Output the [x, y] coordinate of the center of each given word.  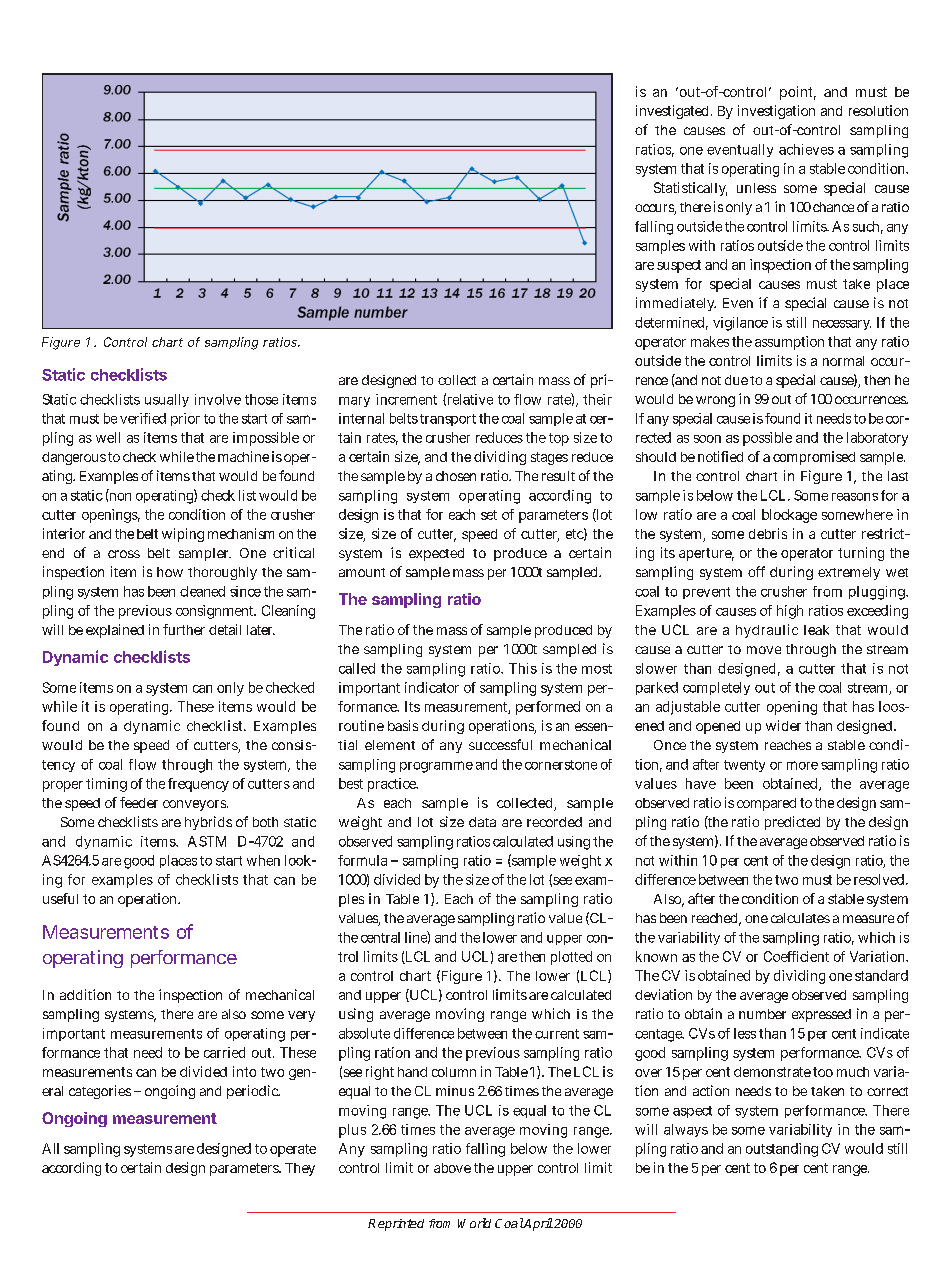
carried [224, 1052]
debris [768, 533]
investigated [674, 112]
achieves [806, 149]
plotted [571, 958]
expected [436, 554]
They [300, 1169]
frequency [198, 785]
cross [124, 554]
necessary [842, 325]
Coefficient [796, 956]
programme [436, 767]
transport [448, 420]
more [802, 765]
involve [218, 399]
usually [167, 400]
